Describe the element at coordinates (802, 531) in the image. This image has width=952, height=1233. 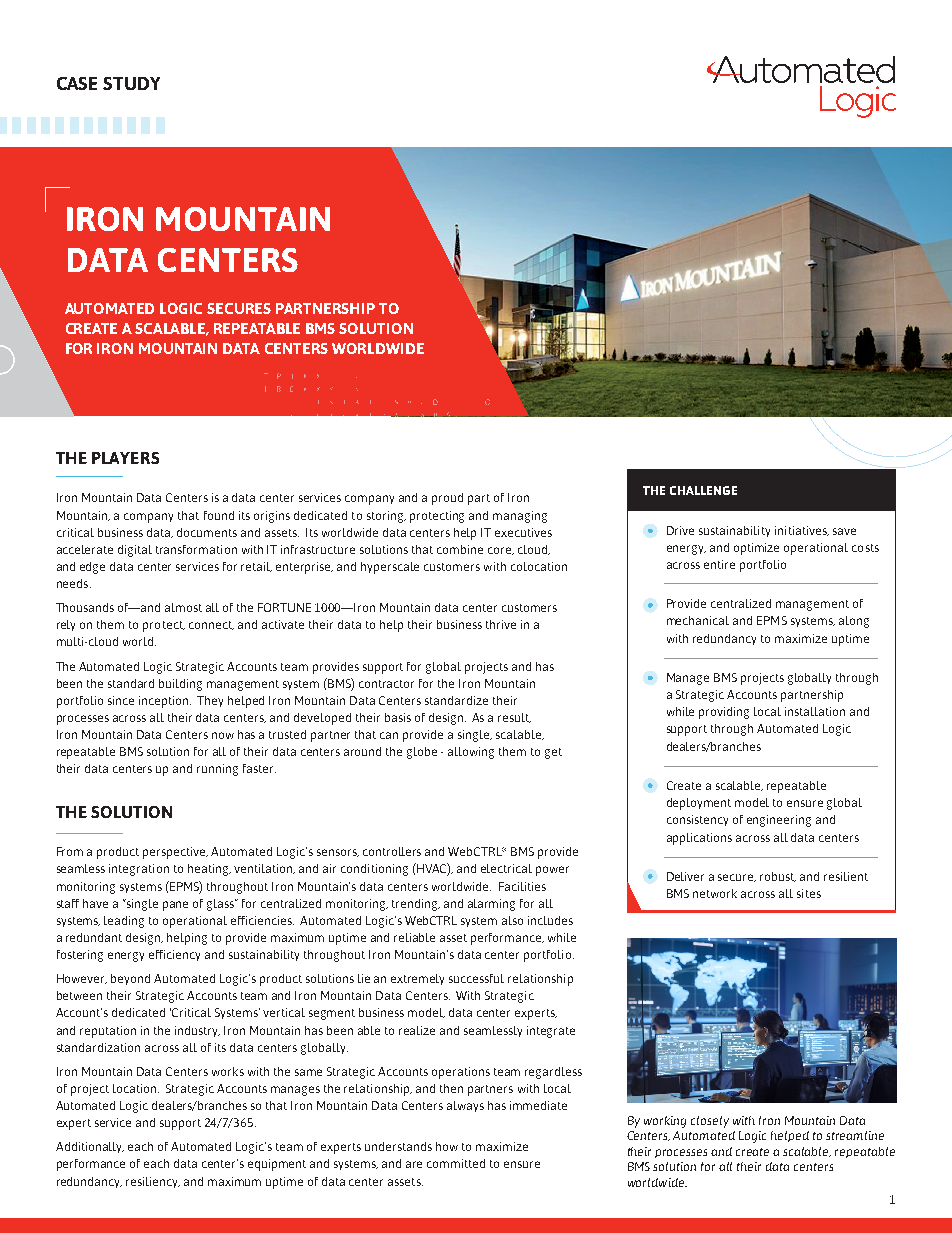
I see `initiatives` at that location.
